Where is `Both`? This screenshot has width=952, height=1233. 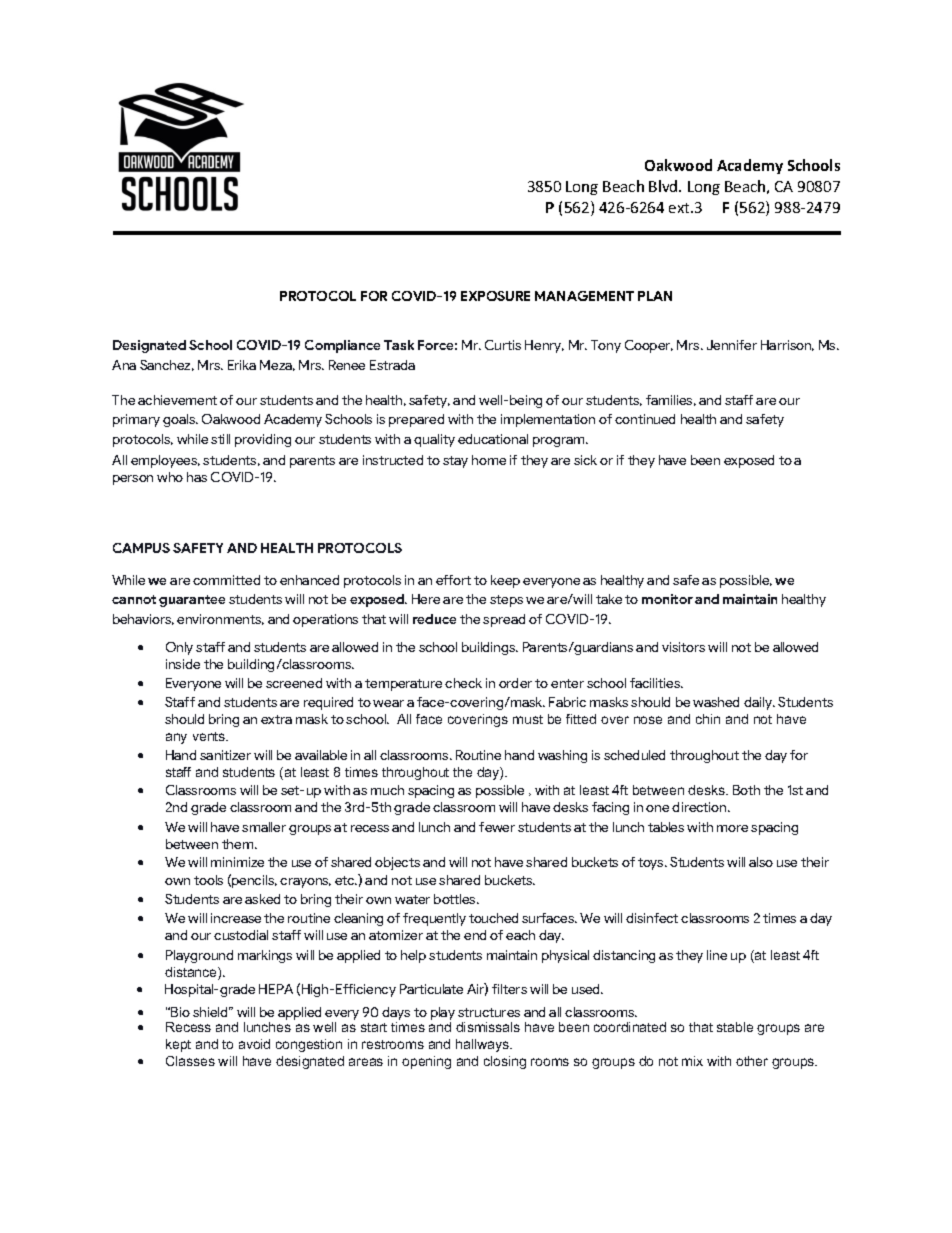
Both is located at coordinates (746, 790).
